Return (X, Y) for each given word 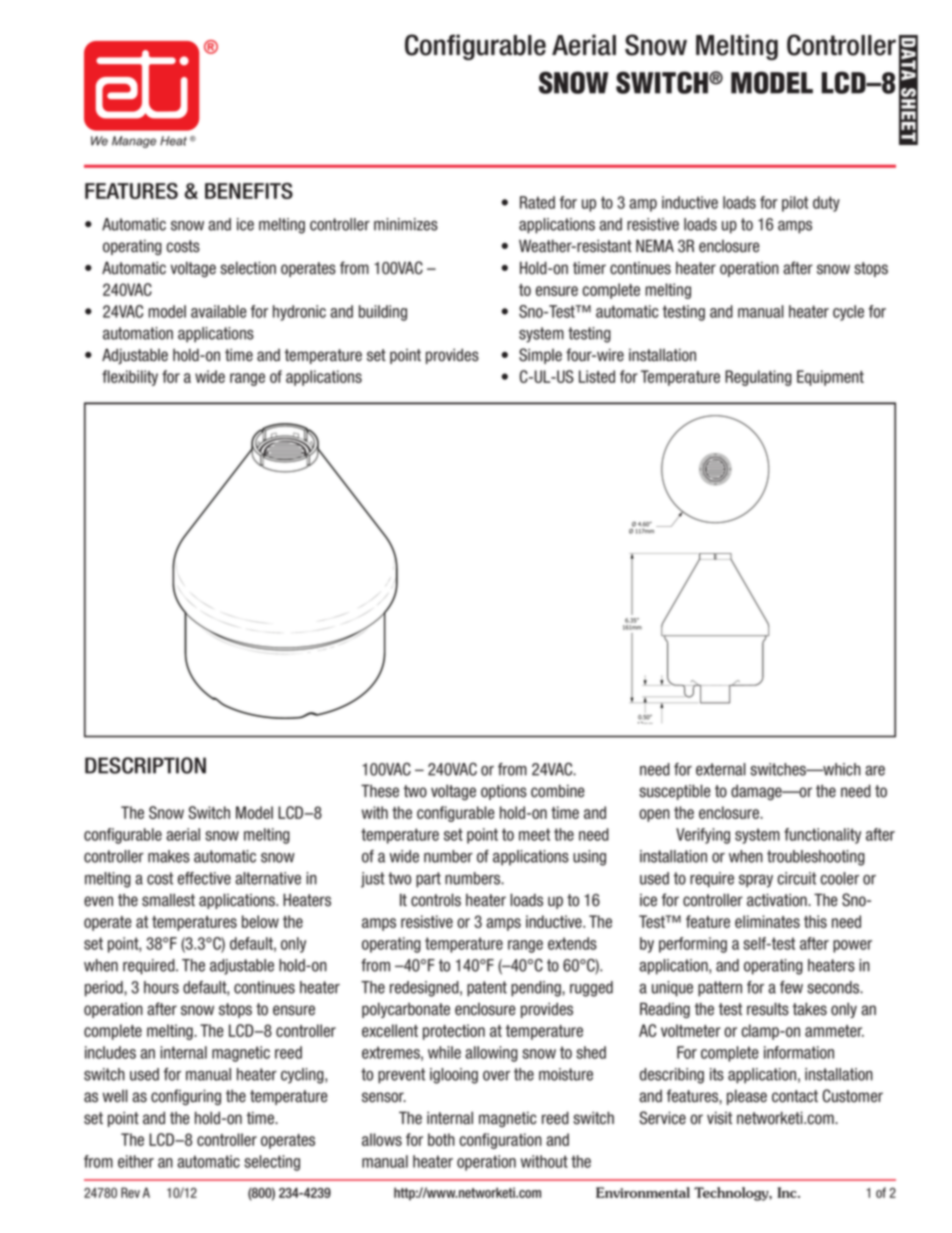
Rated (537, 202)
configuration (501, 1141)
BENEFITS (249, 191)
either (136, 1161)
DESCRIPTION (145, 765)
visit (719, 1118)
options (504, 792)
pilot (795, 204)
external (721, 769)
